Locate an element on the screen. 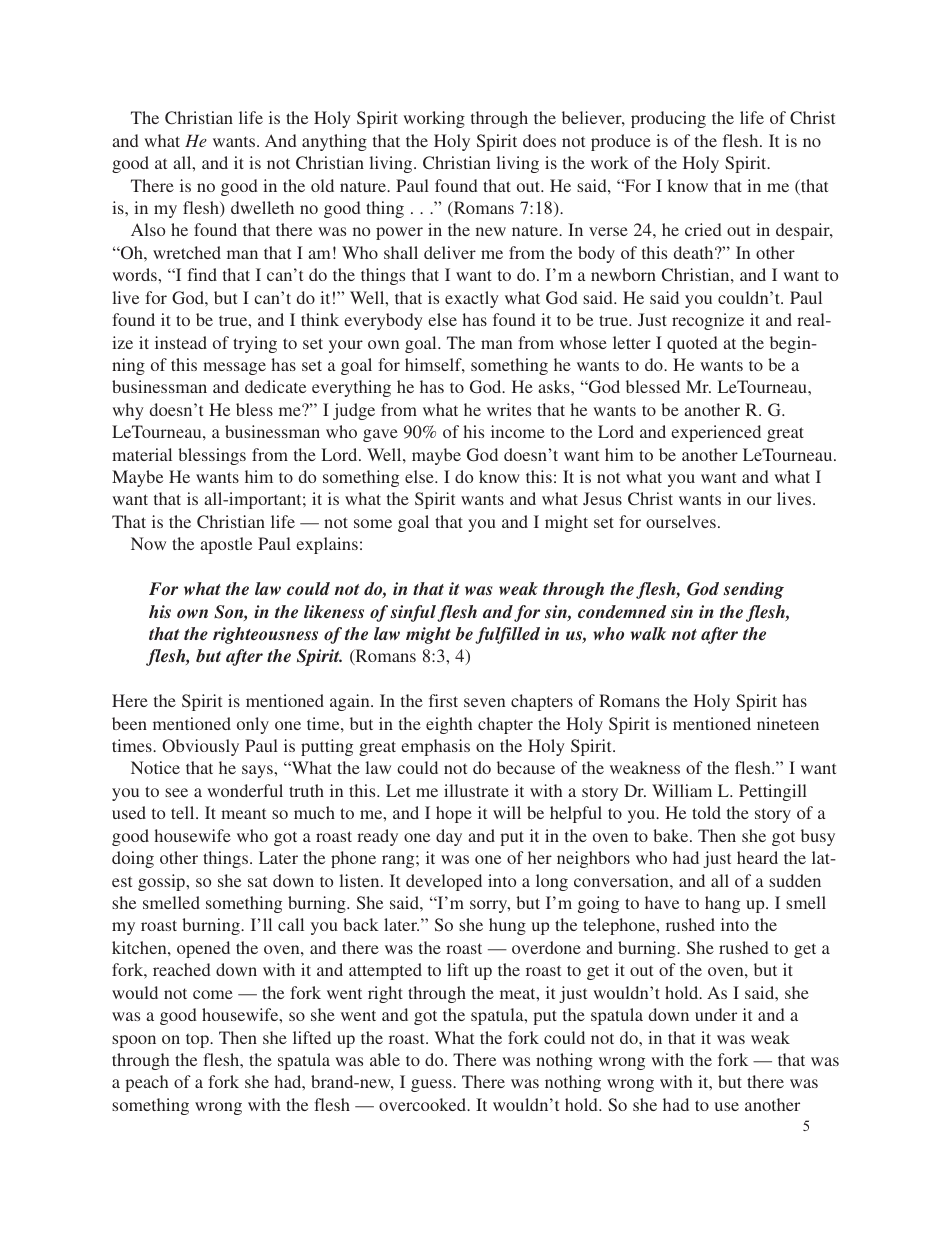 This screenshot has height=1233, width=952. apostle is located at coordinates (226, 545).
